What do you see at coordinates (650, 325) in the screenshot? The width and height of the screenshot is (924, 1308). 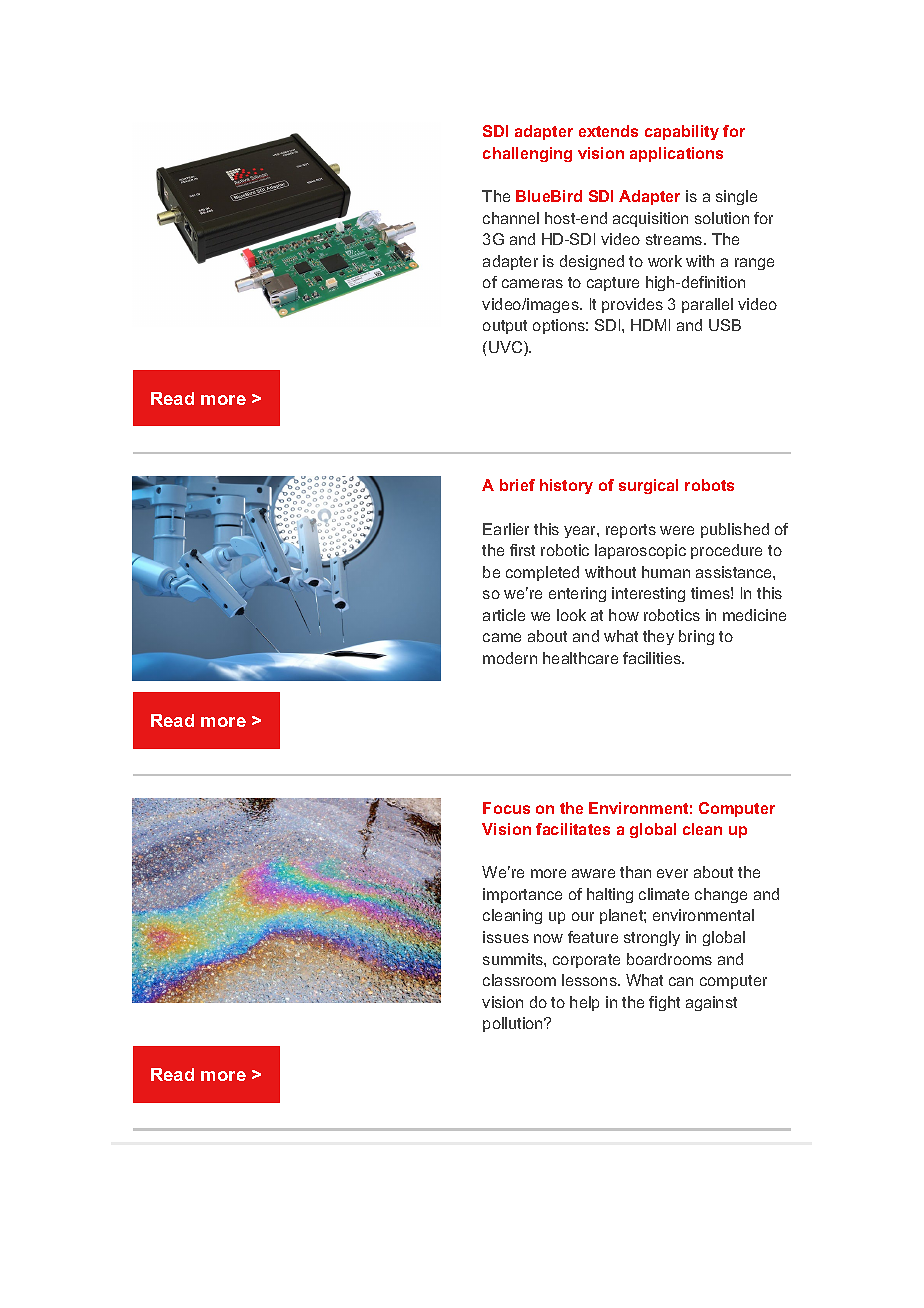 I see `HDMI` at bounding box center [650, 325].
